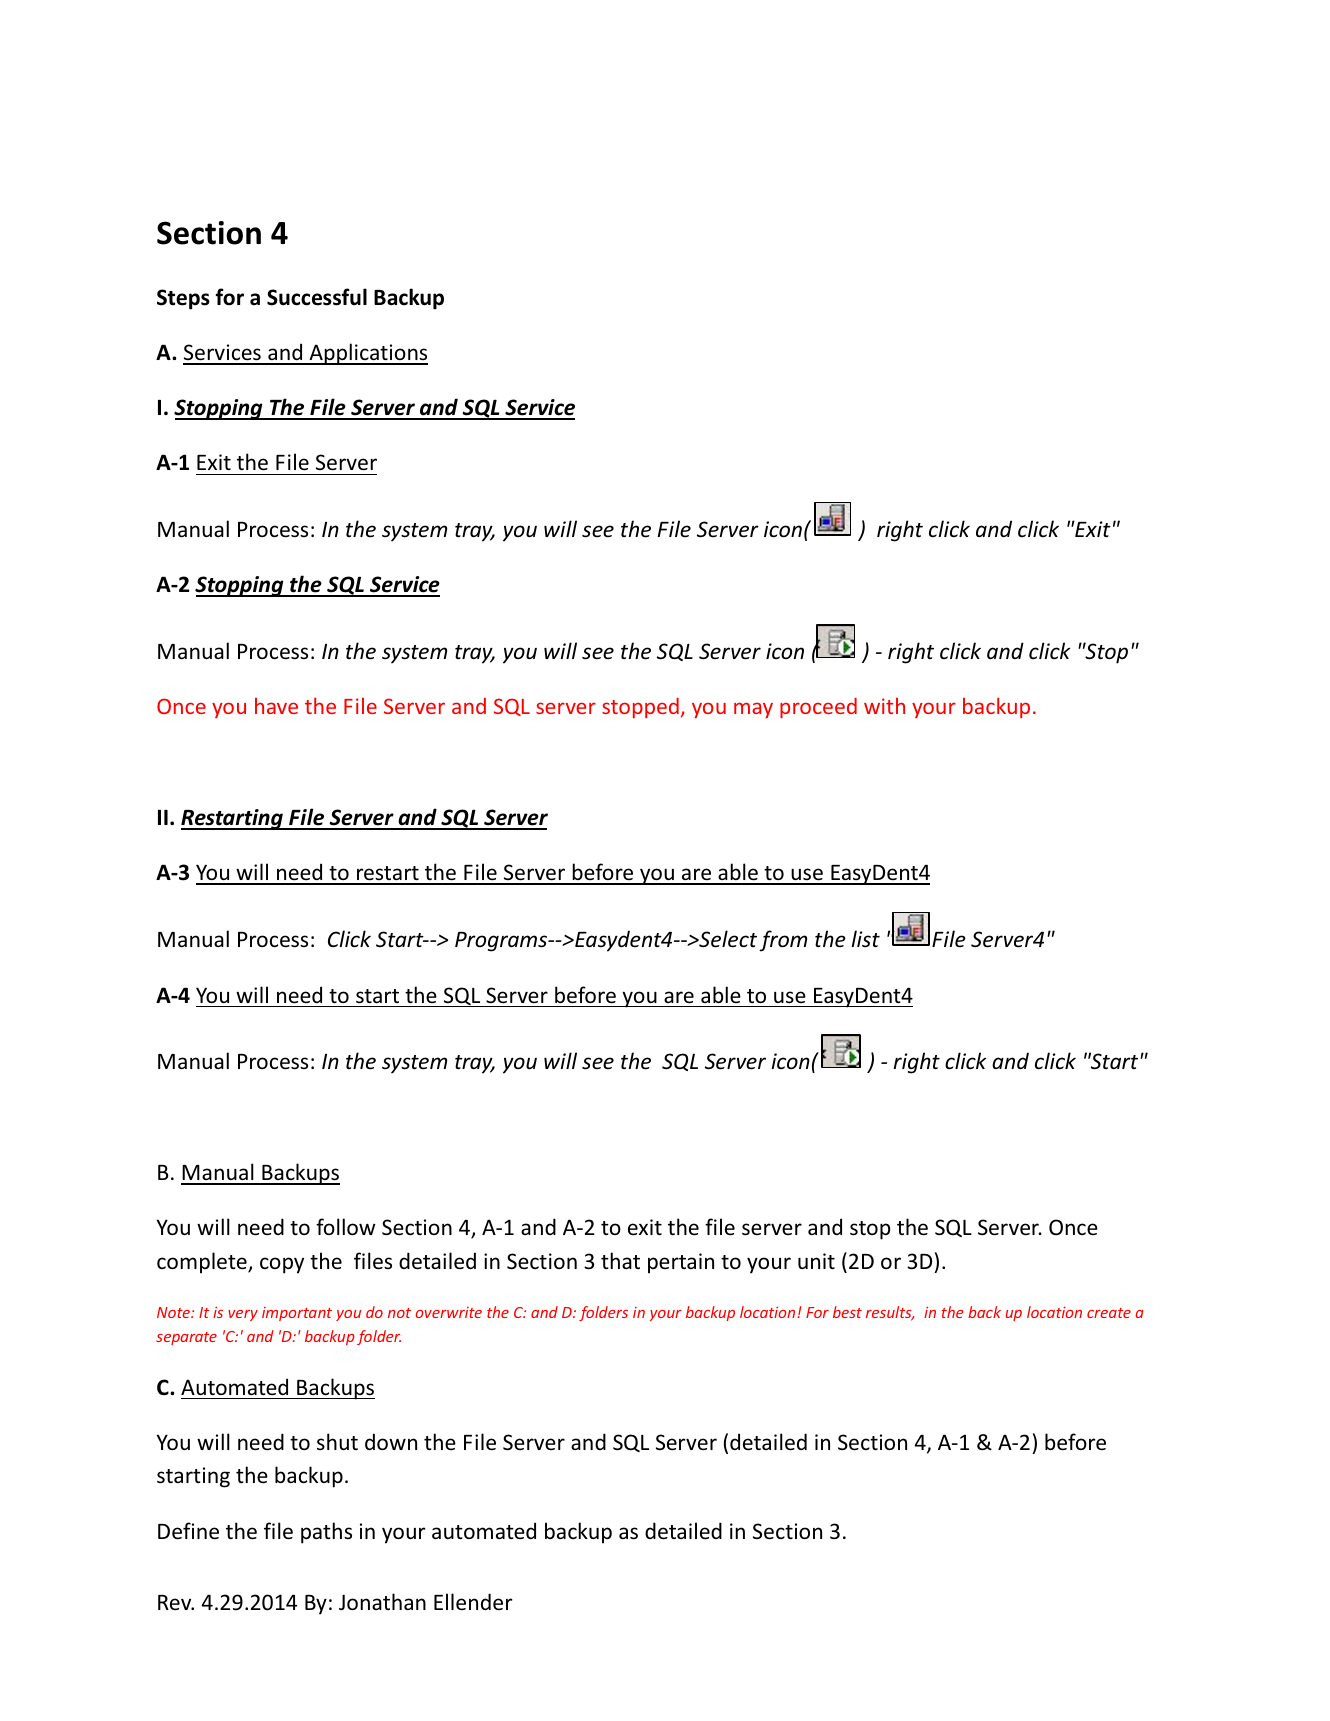 This screenshot has width=1330, height=1721. What do you see at coordinates (753, 710) in the screenshot?
I see `may` at bounding box center [753, 710].
